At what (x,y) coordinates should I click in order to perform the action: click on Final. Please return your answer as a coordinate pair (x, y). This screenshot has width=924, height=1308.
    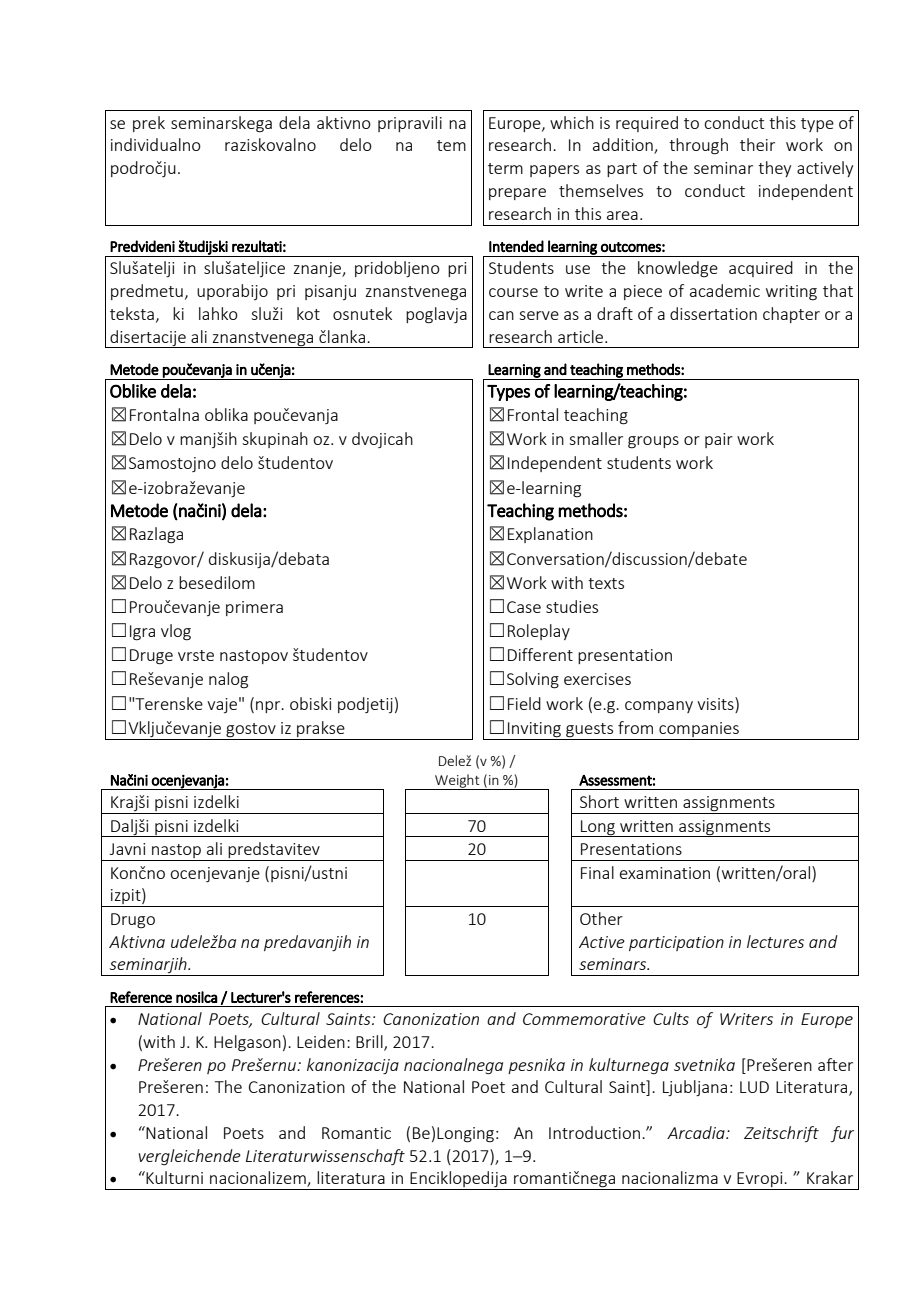
    Looking at the image, I should click on (597, 872).
